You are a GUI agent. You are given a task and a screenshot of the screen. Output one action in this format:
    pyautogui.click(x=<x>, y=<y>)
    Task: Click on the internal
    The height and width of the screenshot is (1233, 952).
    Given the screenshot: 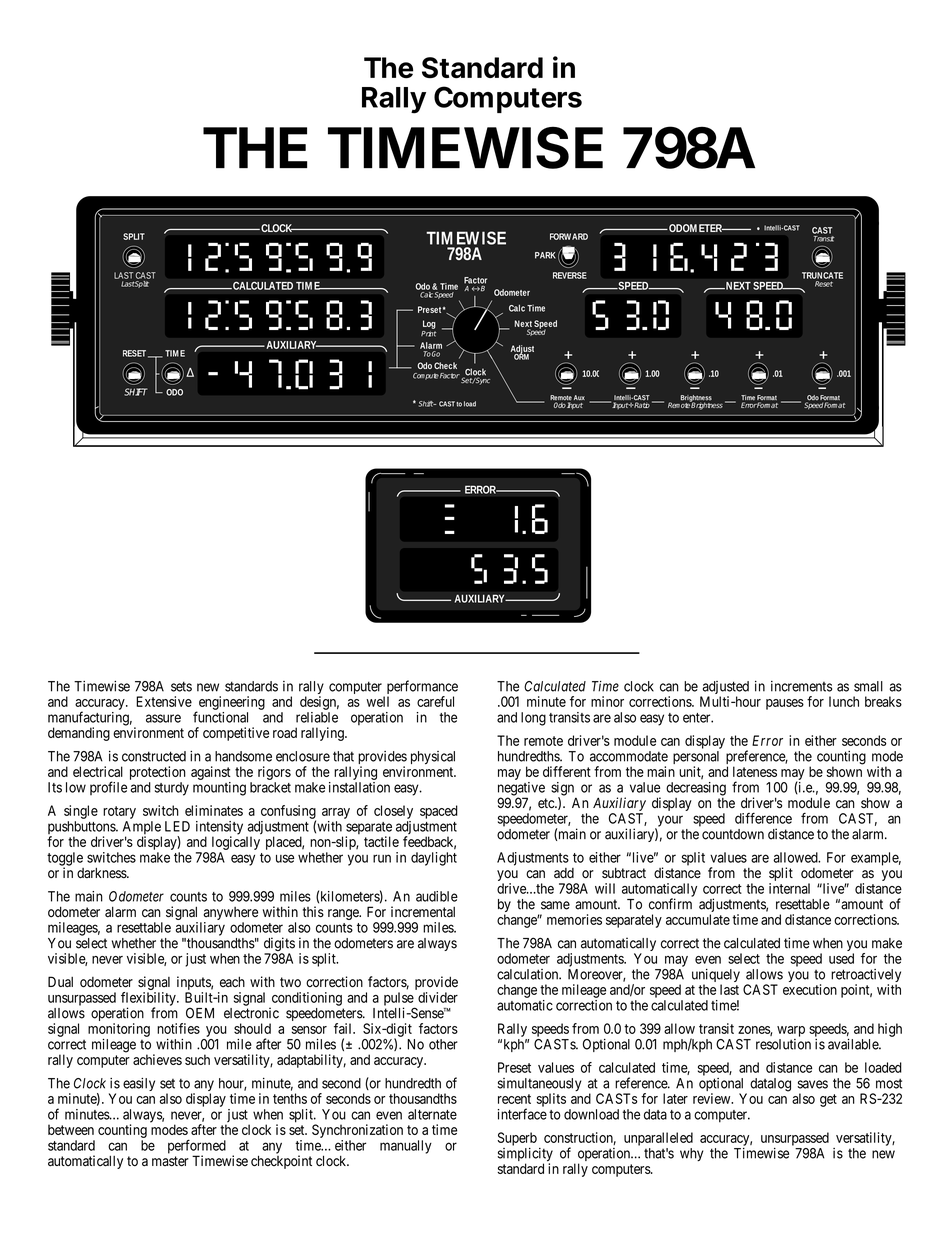 What is the action you would take?
    pyautogui.click(x=789, y=888)
